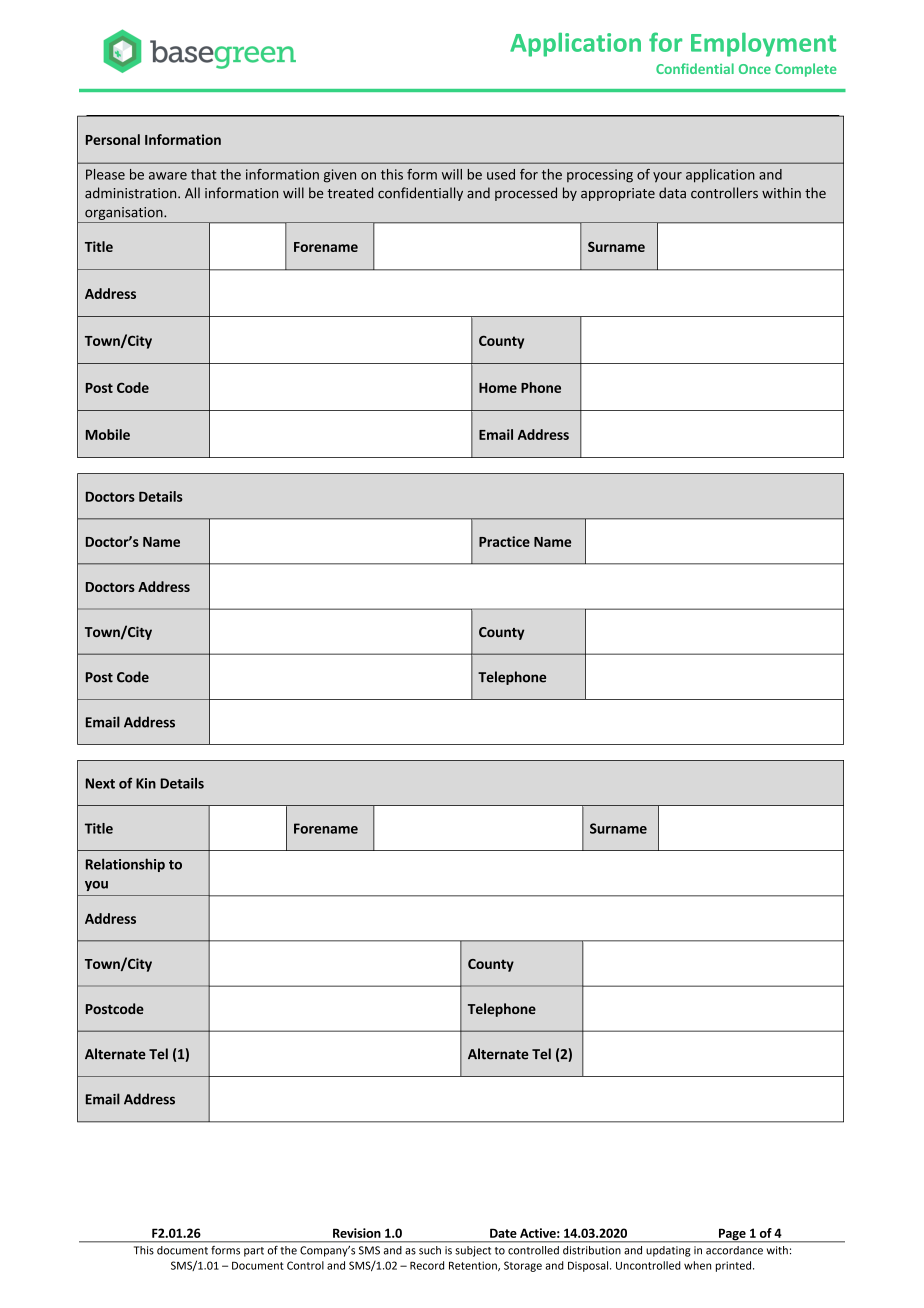  I want to click on Mobile, so click(108, 434).
